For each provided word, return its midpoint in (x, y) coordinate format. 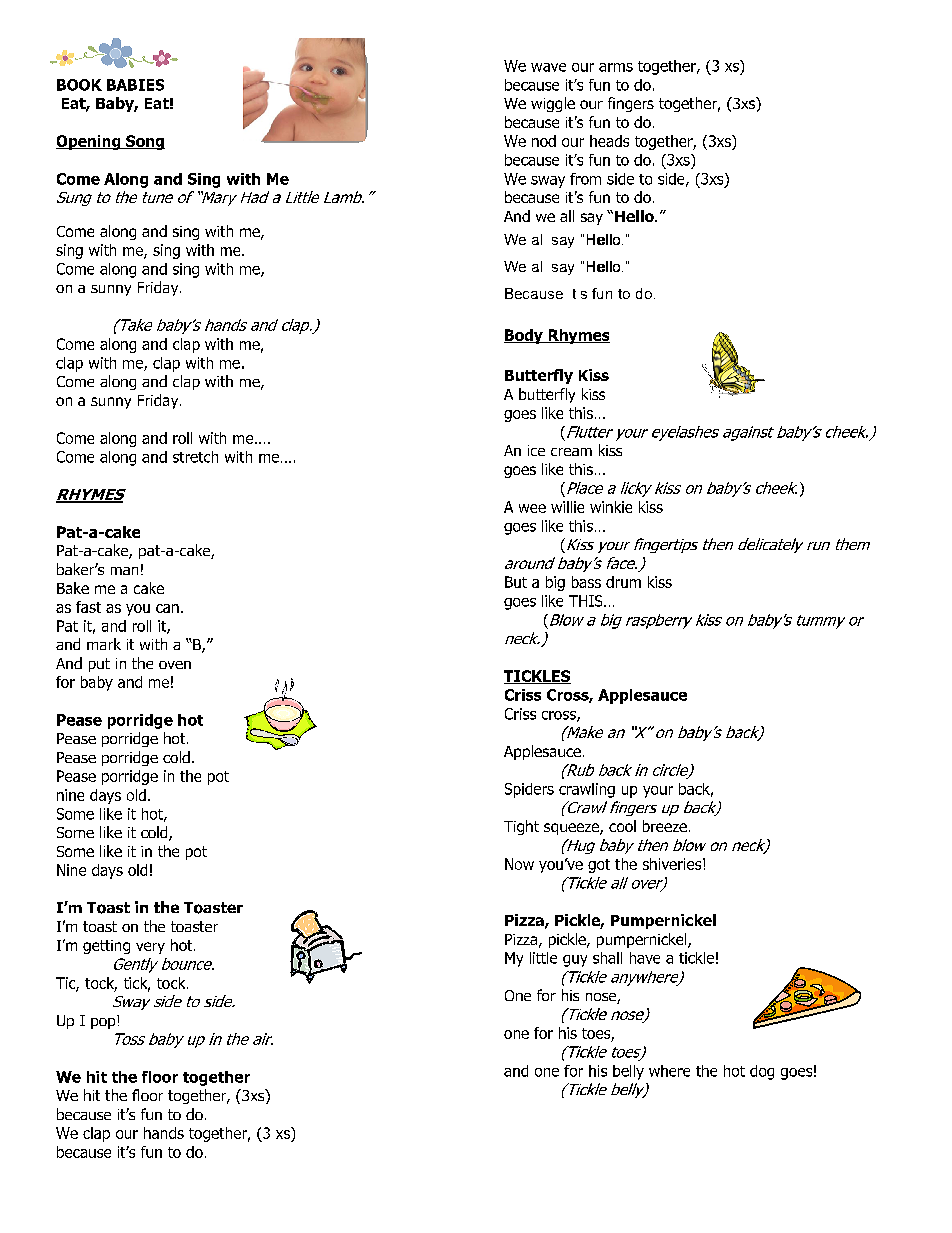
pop (104, 1022)
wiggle (553, 104)
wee (532, 508)
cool (622, 826)
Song (144, 142)
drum (623, 582)
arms (616, 67)
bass (586, 582)
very (150, 948)
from (585, 179)
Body (524, 336)
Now (519, 864)
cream (571, 452)
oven (175, 665)
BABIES (135, 85)
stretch (195, 457)
